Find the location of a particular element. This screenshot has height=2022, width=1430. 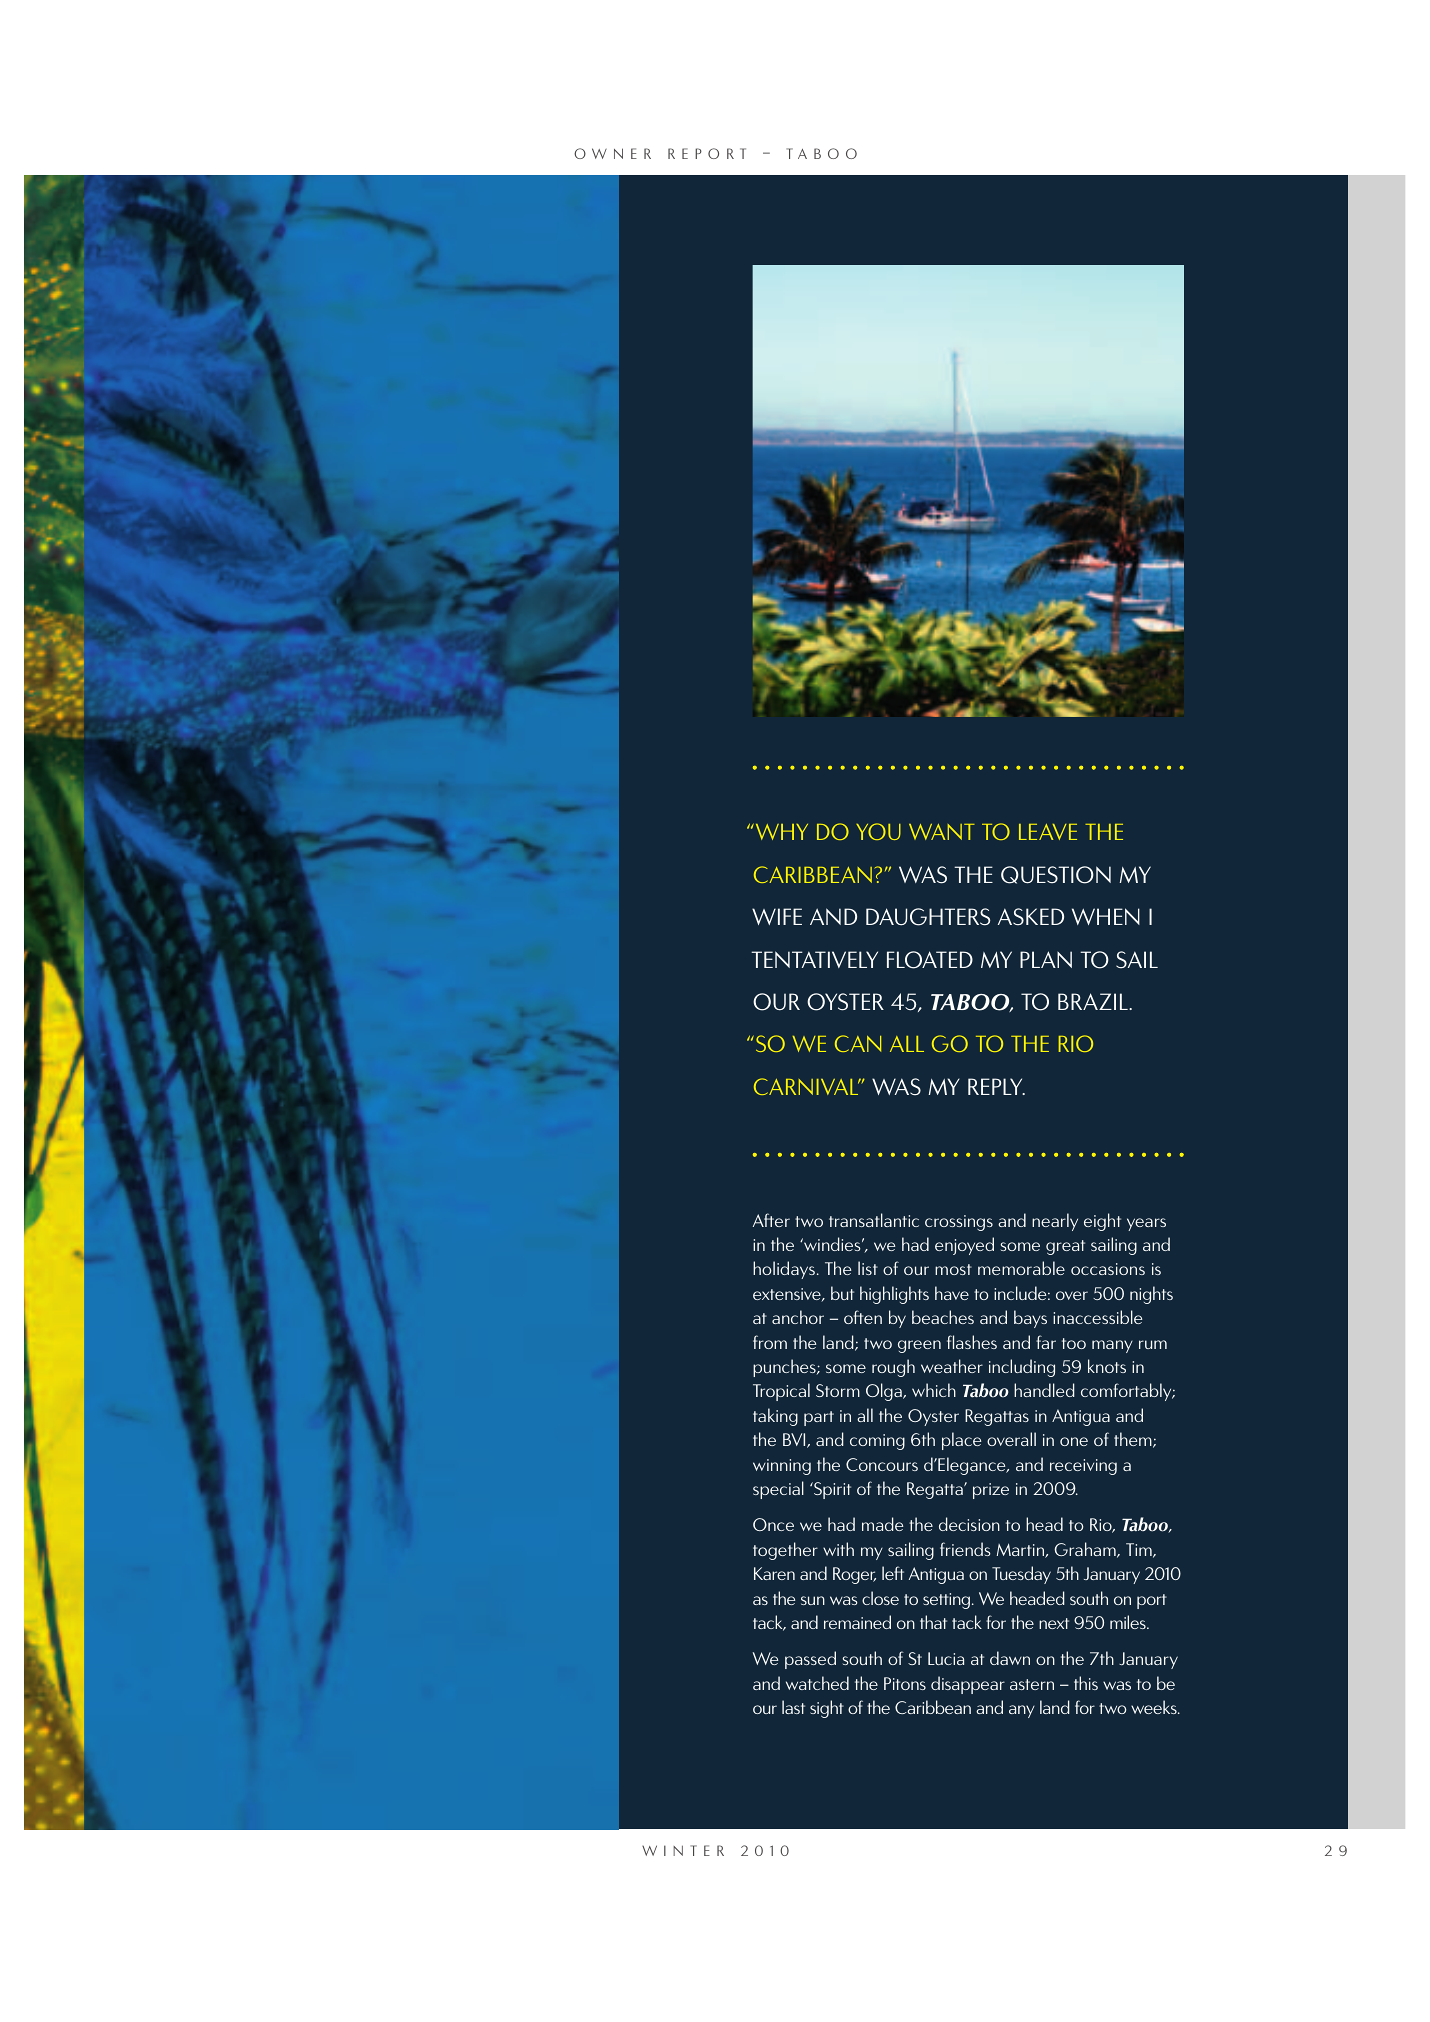

this is located at coordinates (1086, 1683).
